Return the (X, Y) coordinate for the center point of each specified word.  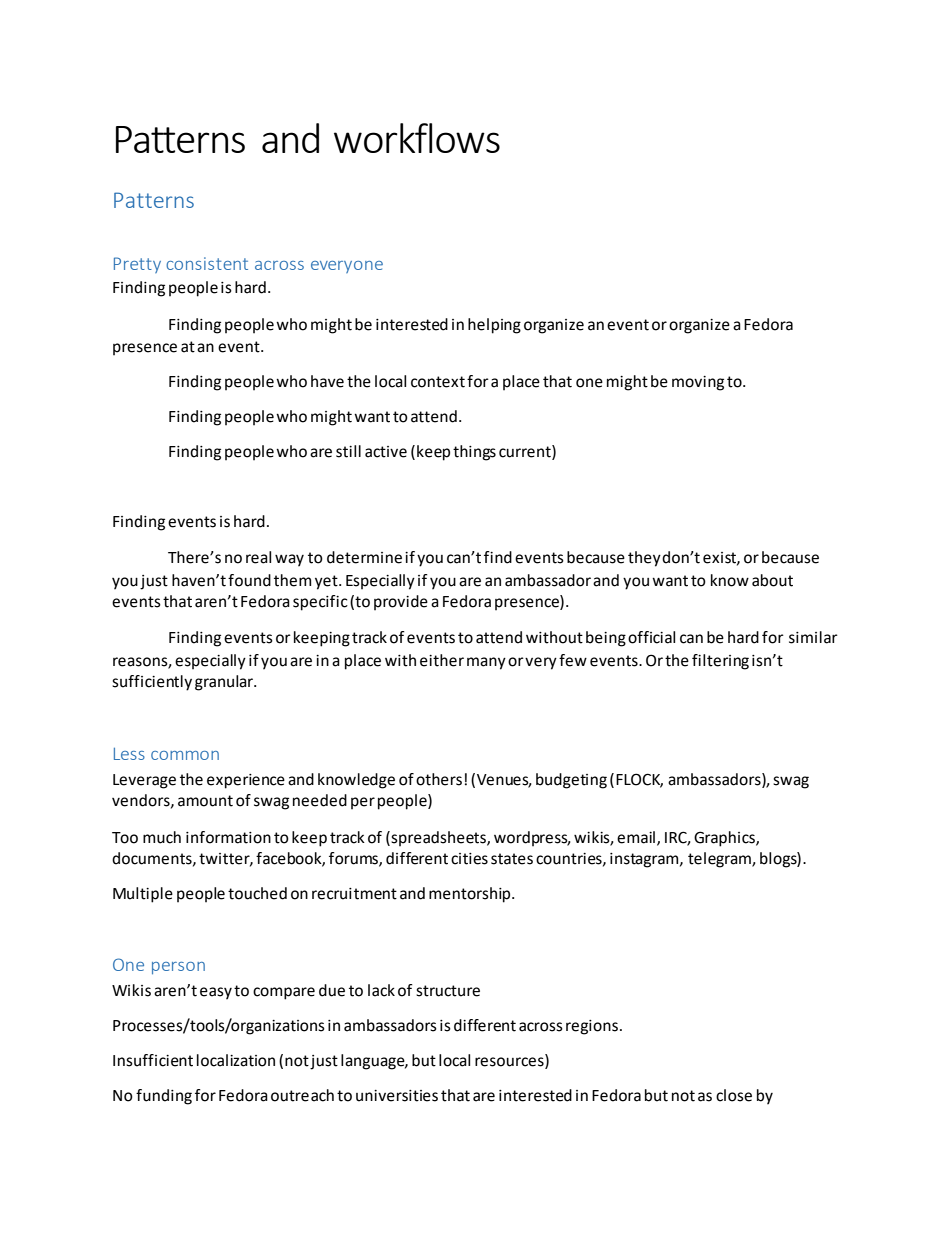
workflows (417, 138)
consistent (207, 263)
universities (397, 1096)
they (644, 559)
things (474, 453)
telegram (720, 860)
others (439, 779)
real (258, 557)
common (185, 755)
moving (698, 383)
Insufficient (153, 1060)
